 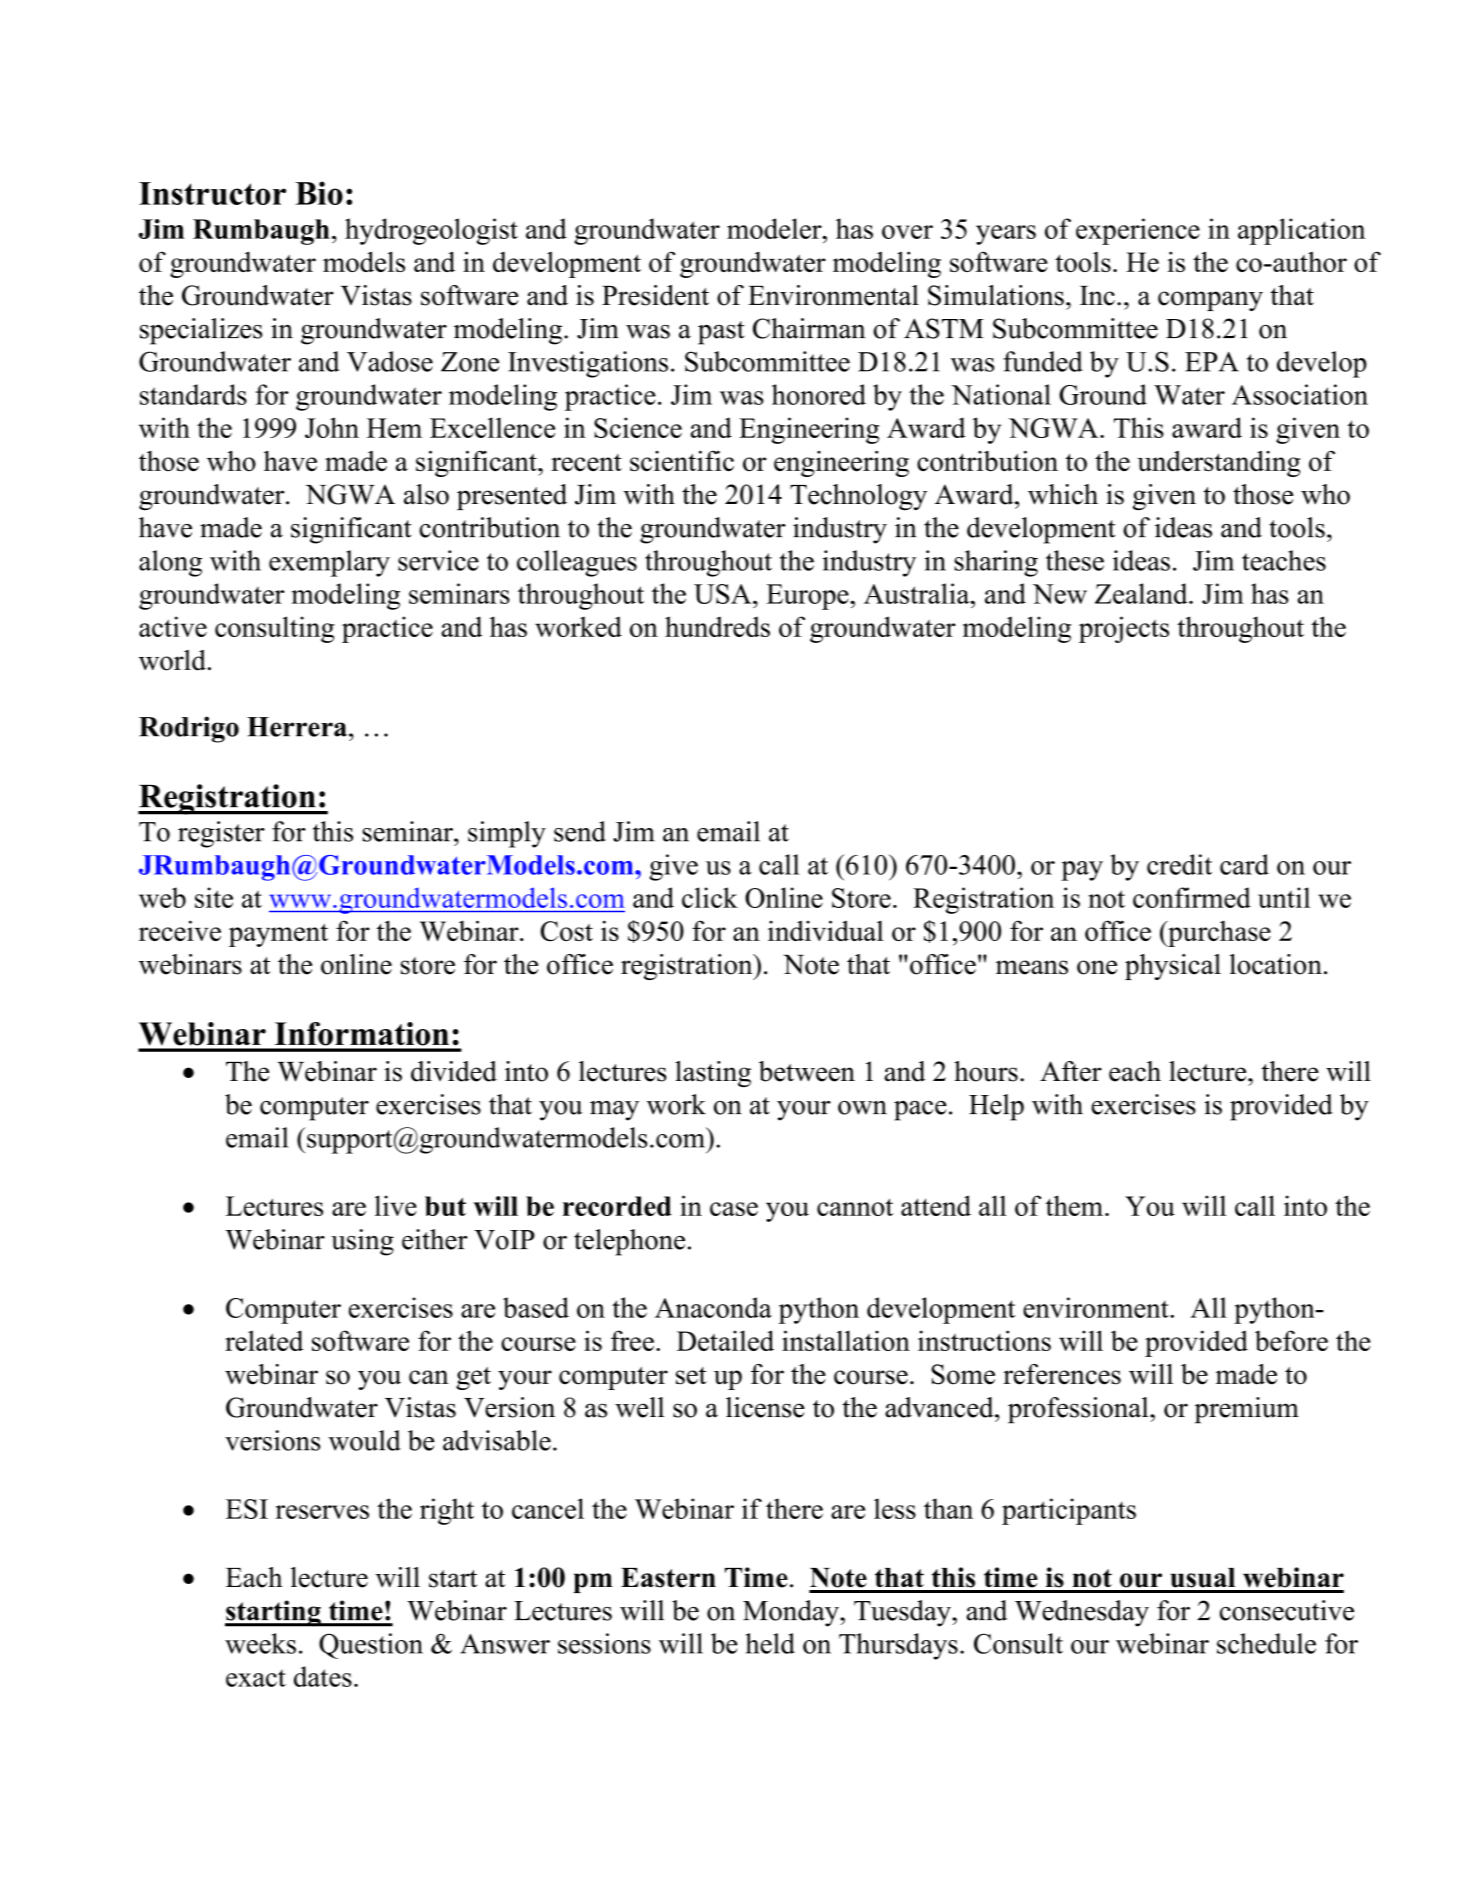 What do you see at coordinates (319, 193) in the page?
I see `Bio` at bounding box center [319, 193].
